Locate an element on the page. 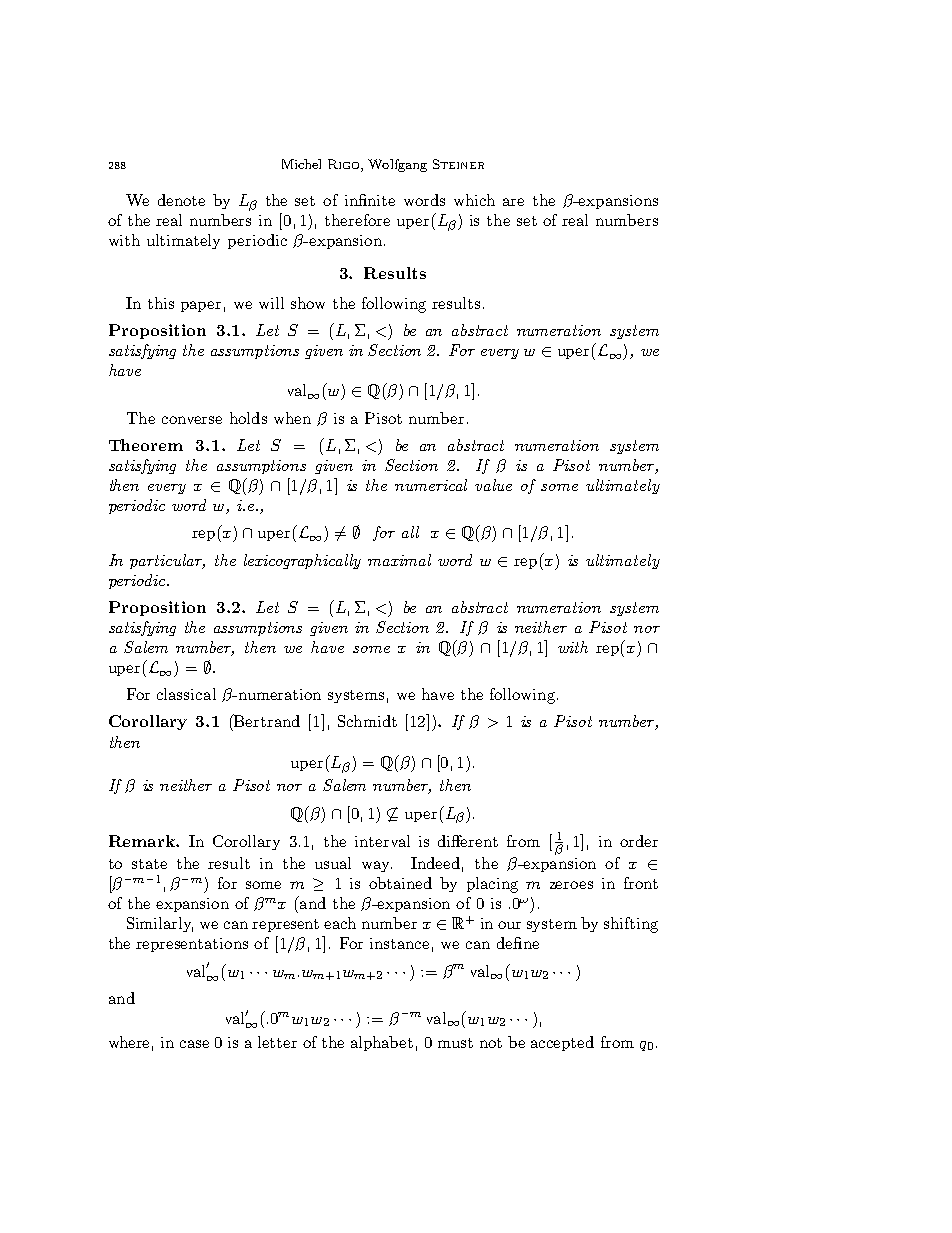 The height and width of the image is (1233, 952). case is located at coordinates (194, 1044).
